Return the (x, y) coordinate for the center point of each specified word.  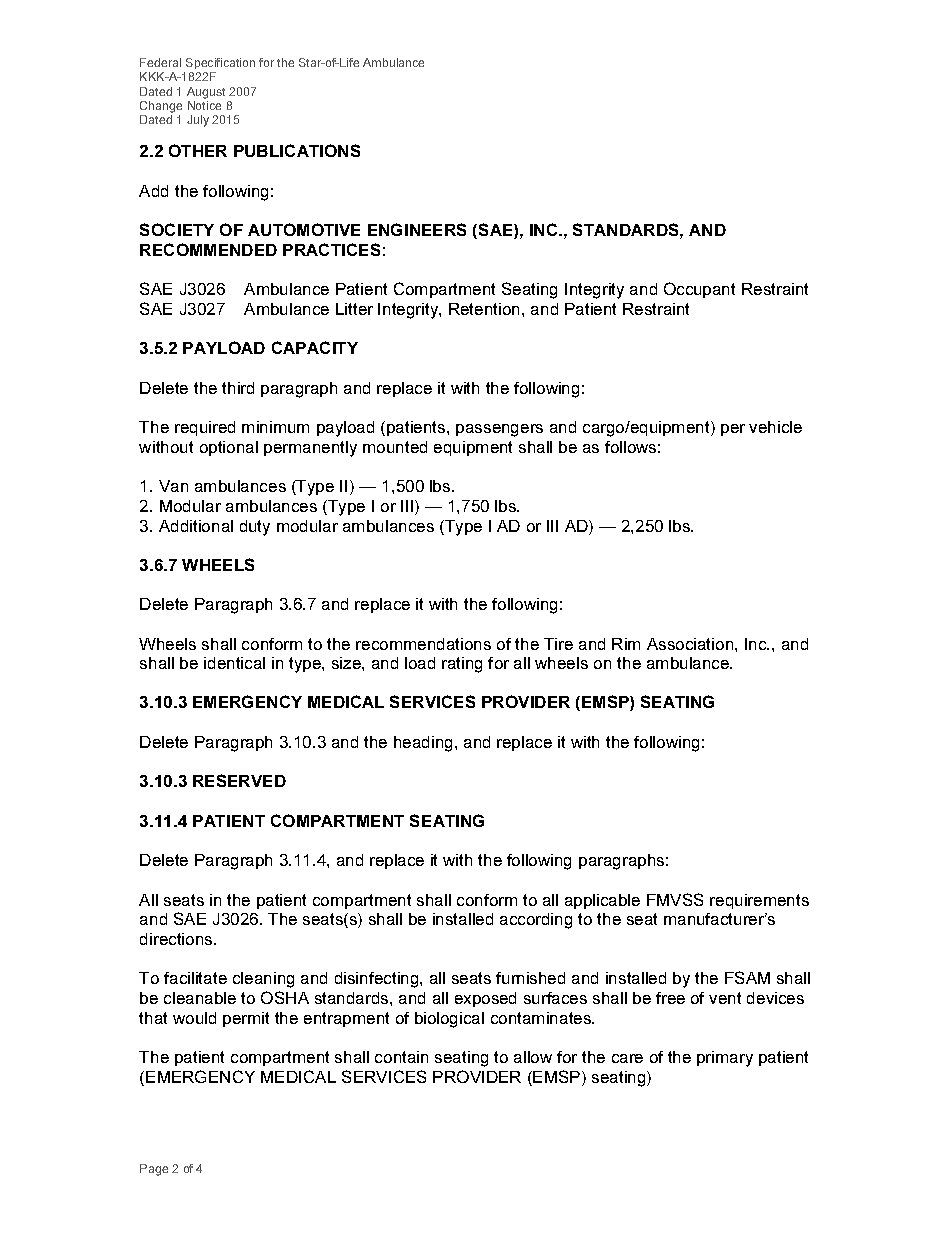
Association (691, 644)
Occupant (699, 290)
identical (234, 663)
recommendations (423, 644)
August (206, 93)
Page (154, 1170)
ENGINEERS (417, 229)
